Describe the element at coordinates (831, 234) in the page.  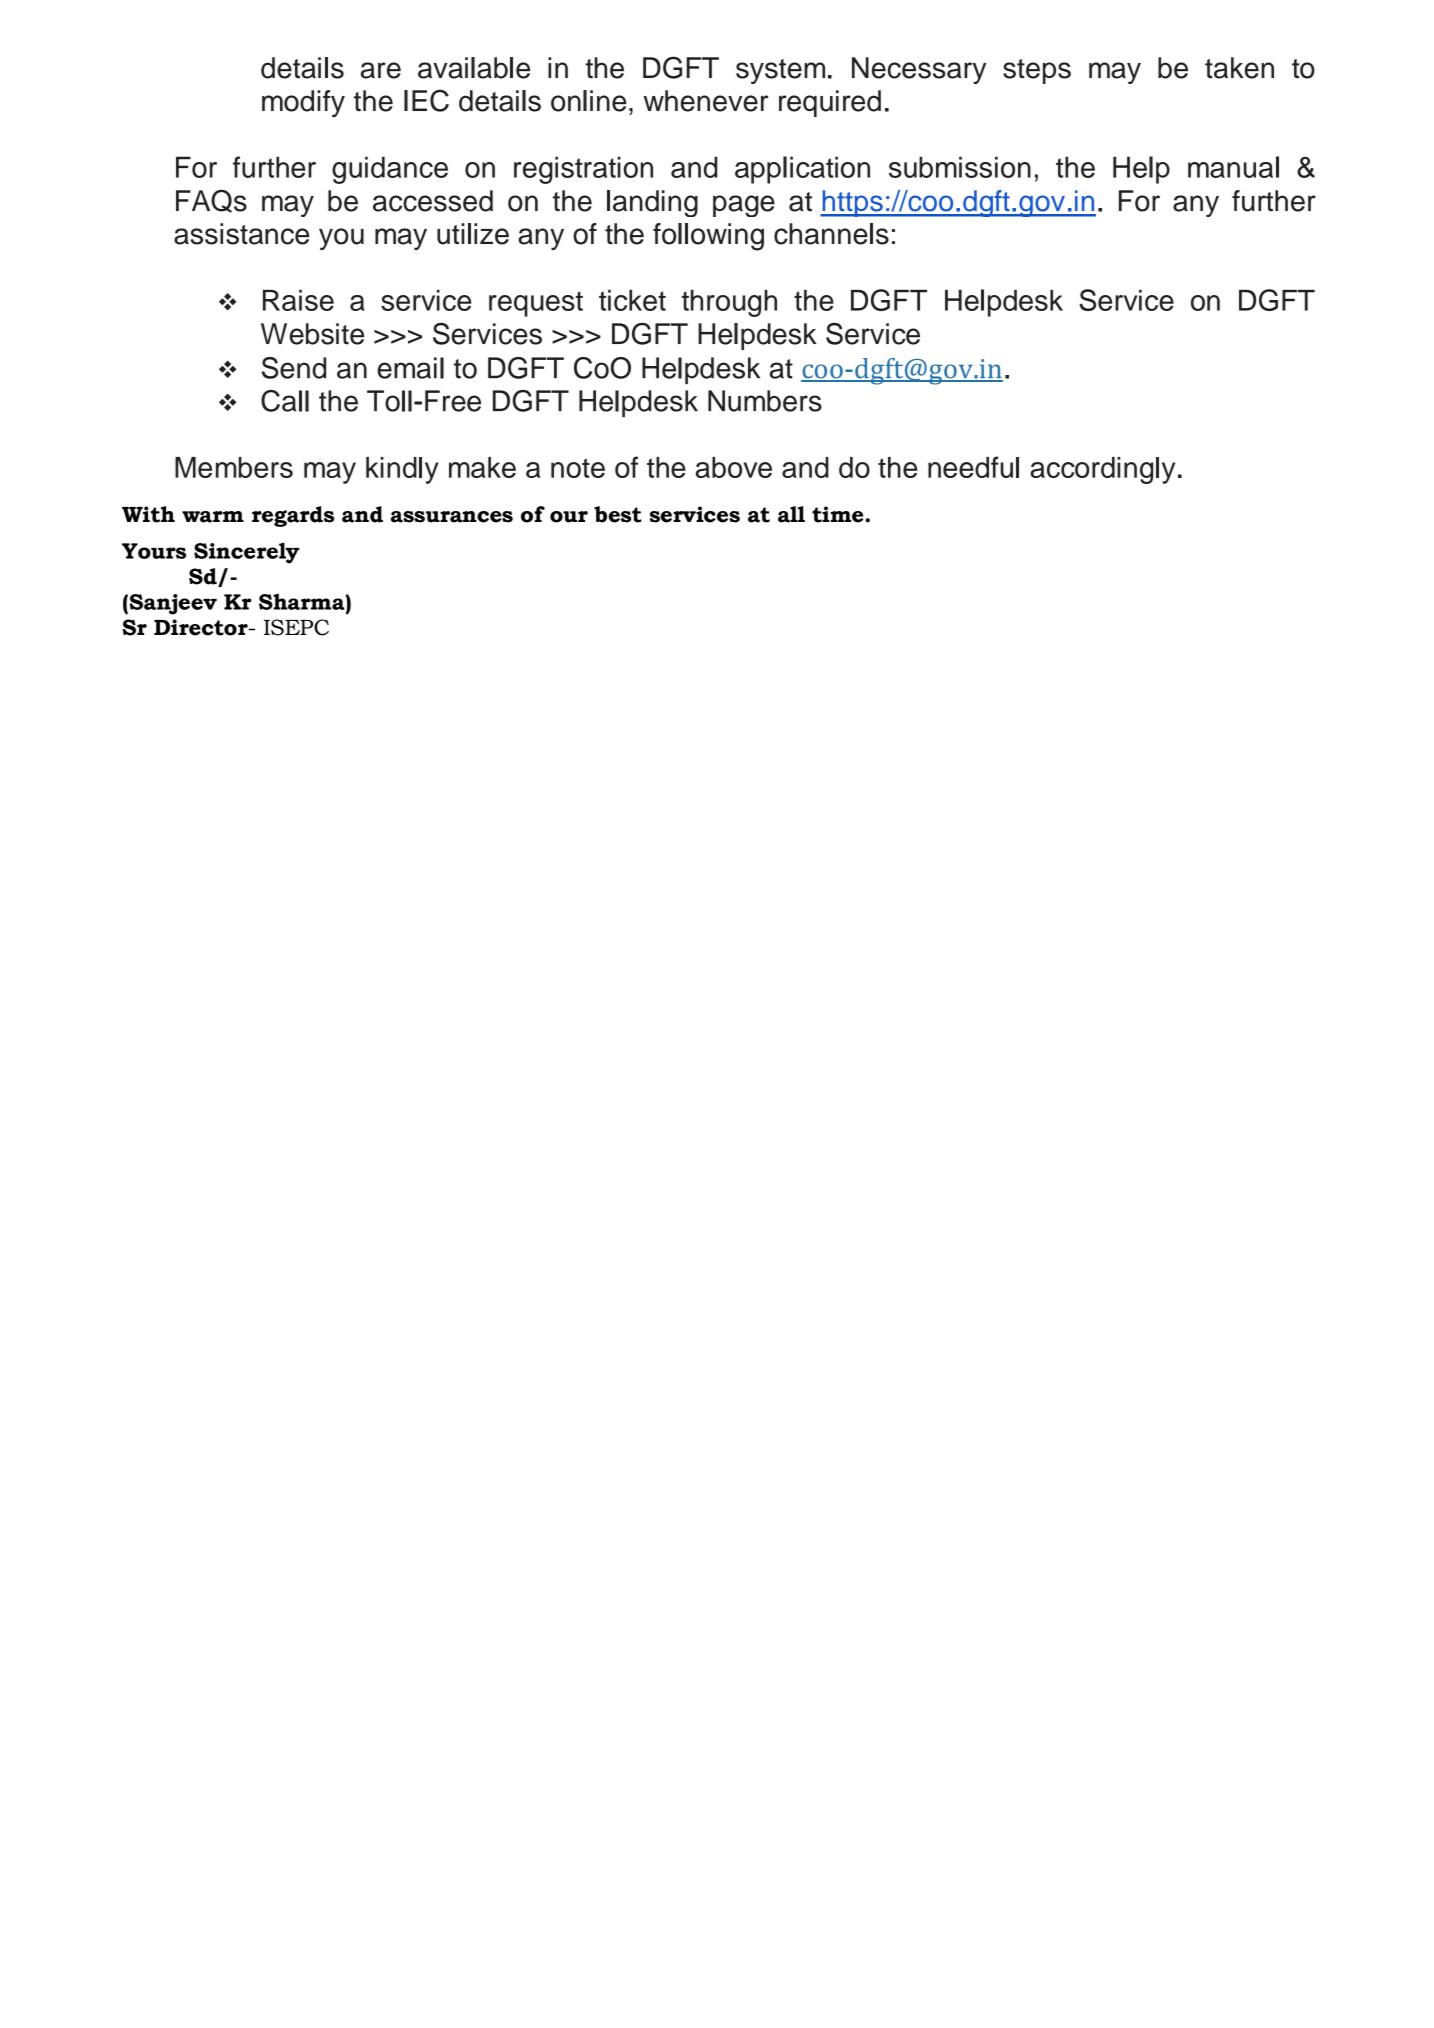
I see `channels` at that location.
